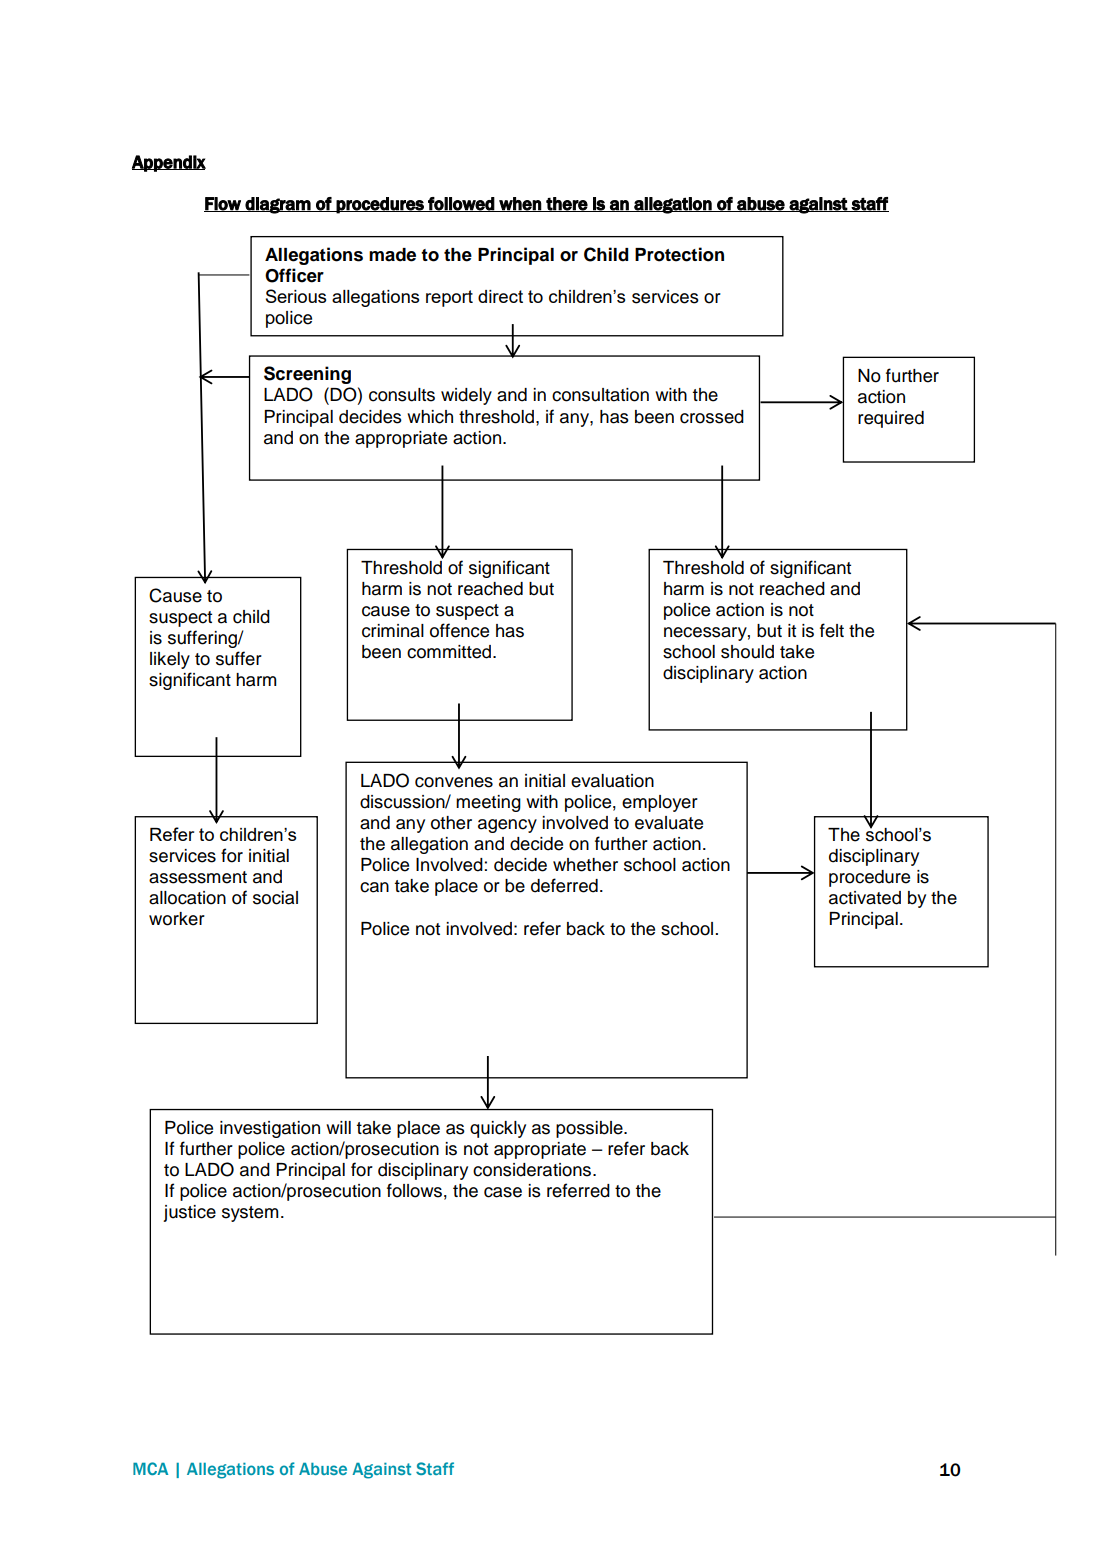  I want to click on Protection, so click(679, 254).
